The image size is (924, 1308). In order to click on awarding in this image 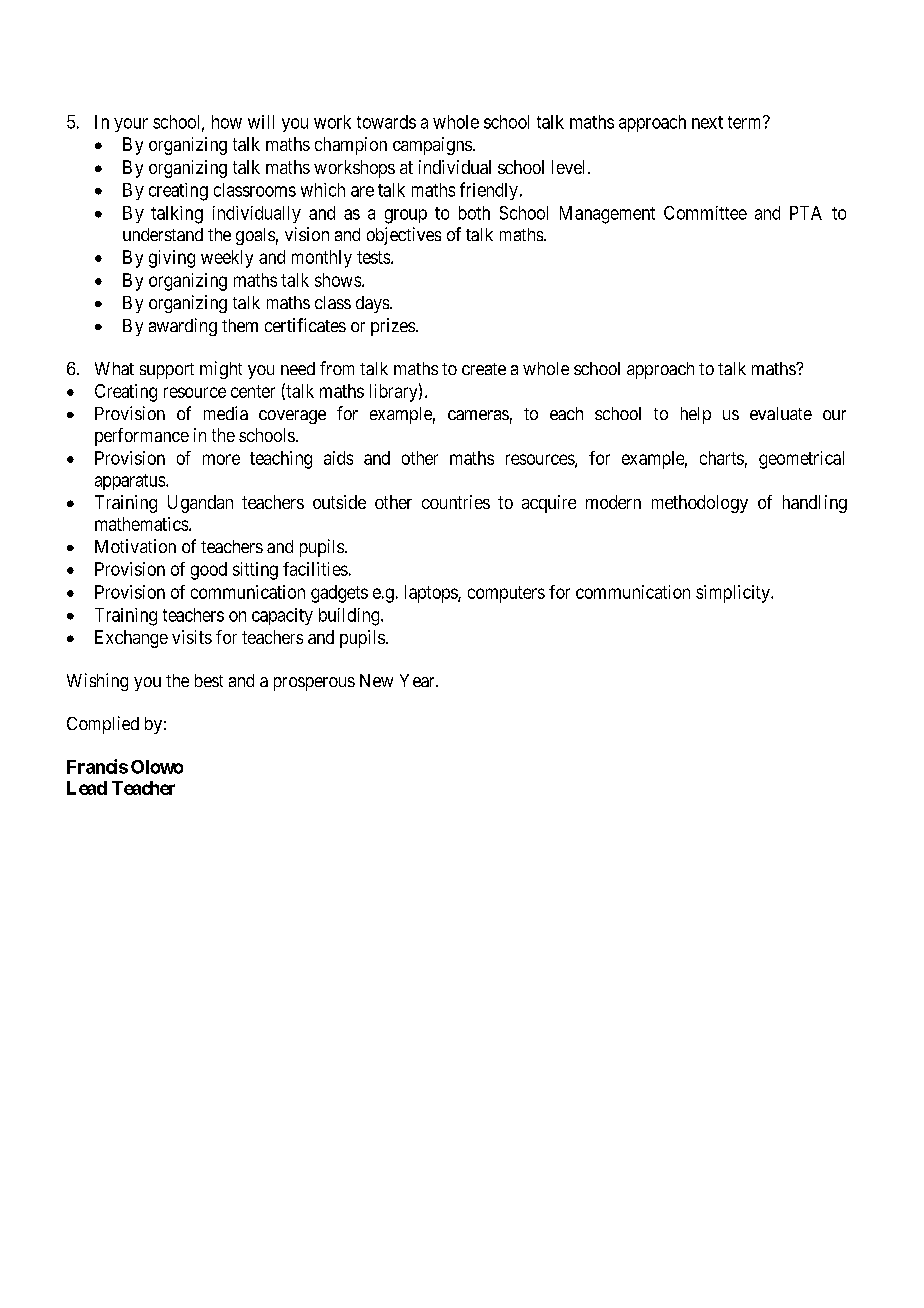, I will do `click(183, 327)`.
